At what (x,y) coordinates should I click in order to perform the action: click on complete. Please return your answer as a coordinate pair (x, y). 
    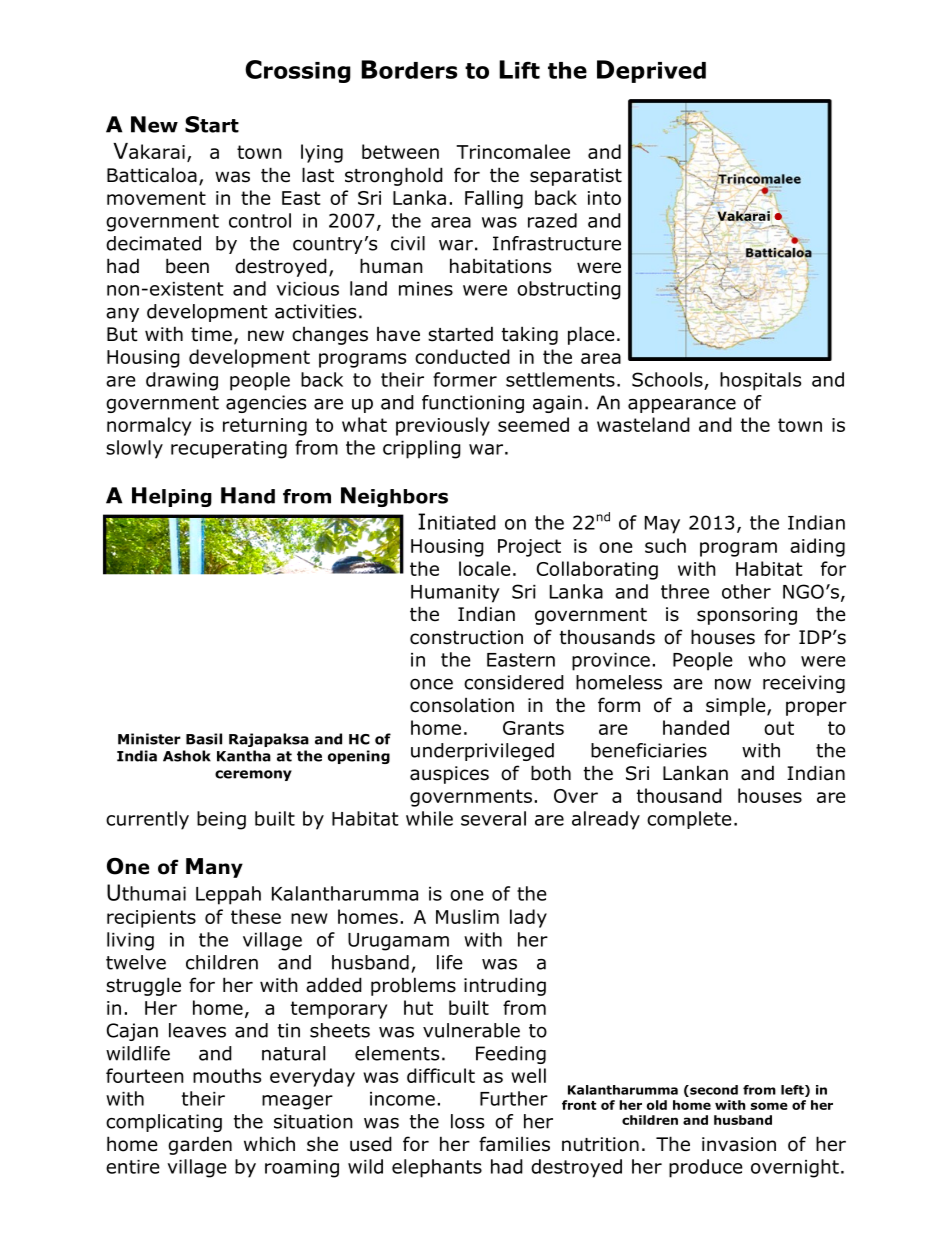
    Looking at the image, I should click on (689, 820).
